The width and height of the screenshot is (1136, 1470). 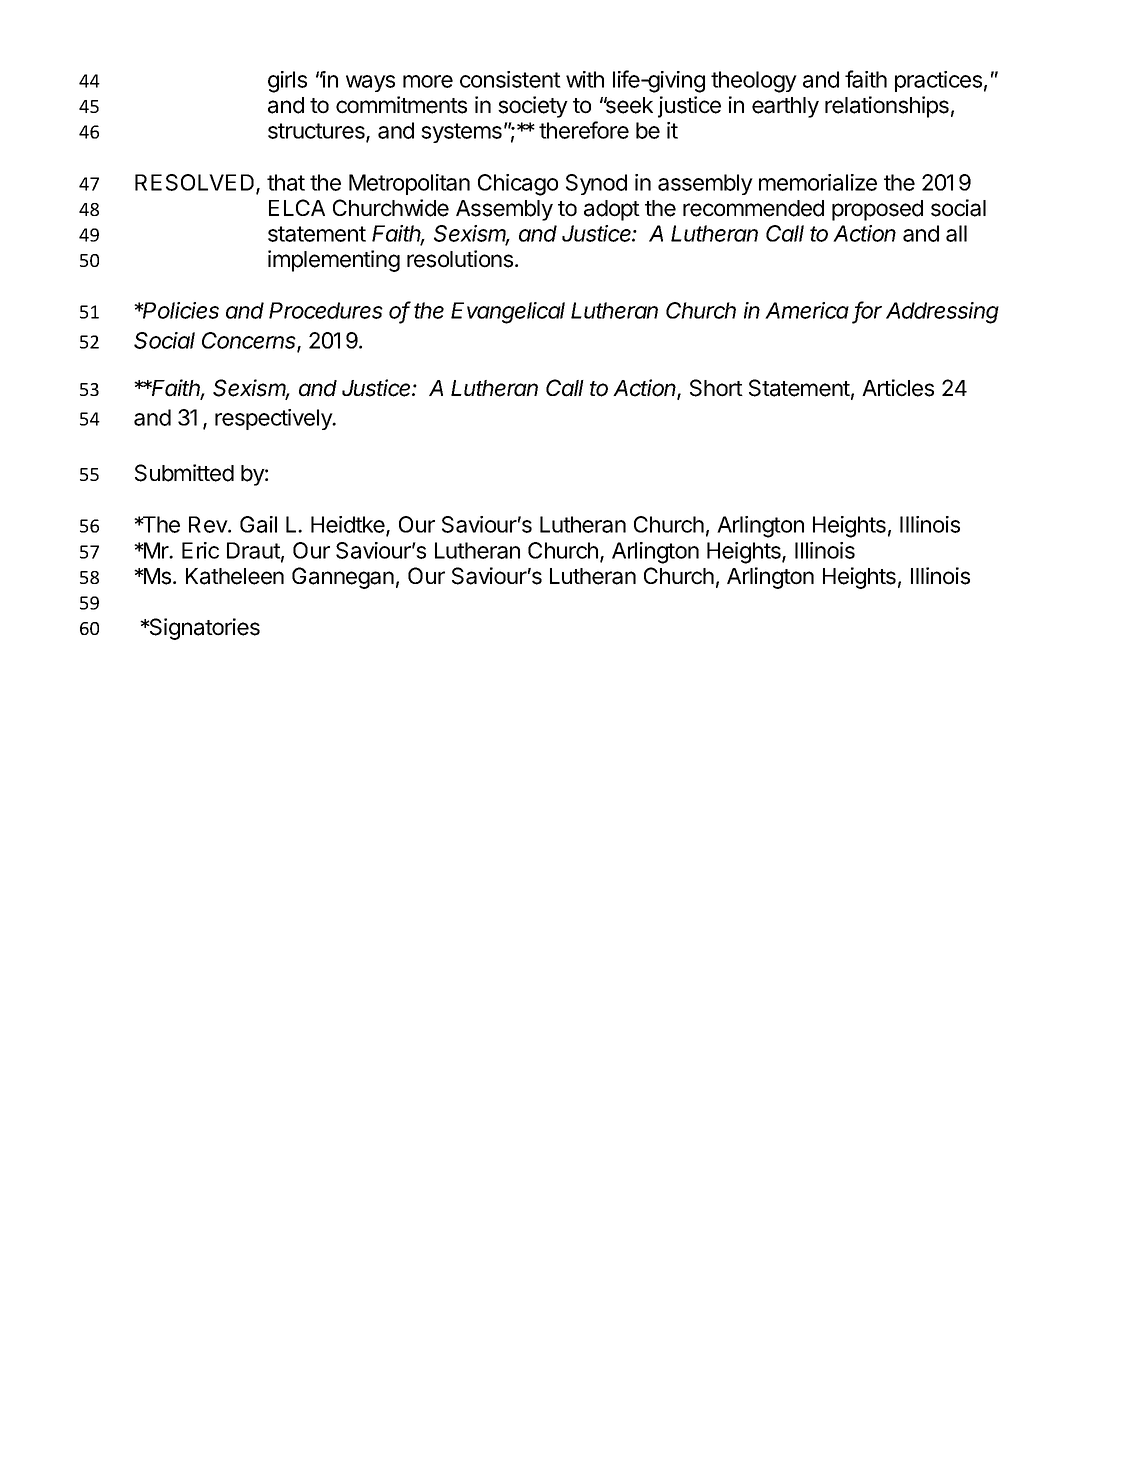 I want to click on Evangelical, so click(x=508, y=313).
